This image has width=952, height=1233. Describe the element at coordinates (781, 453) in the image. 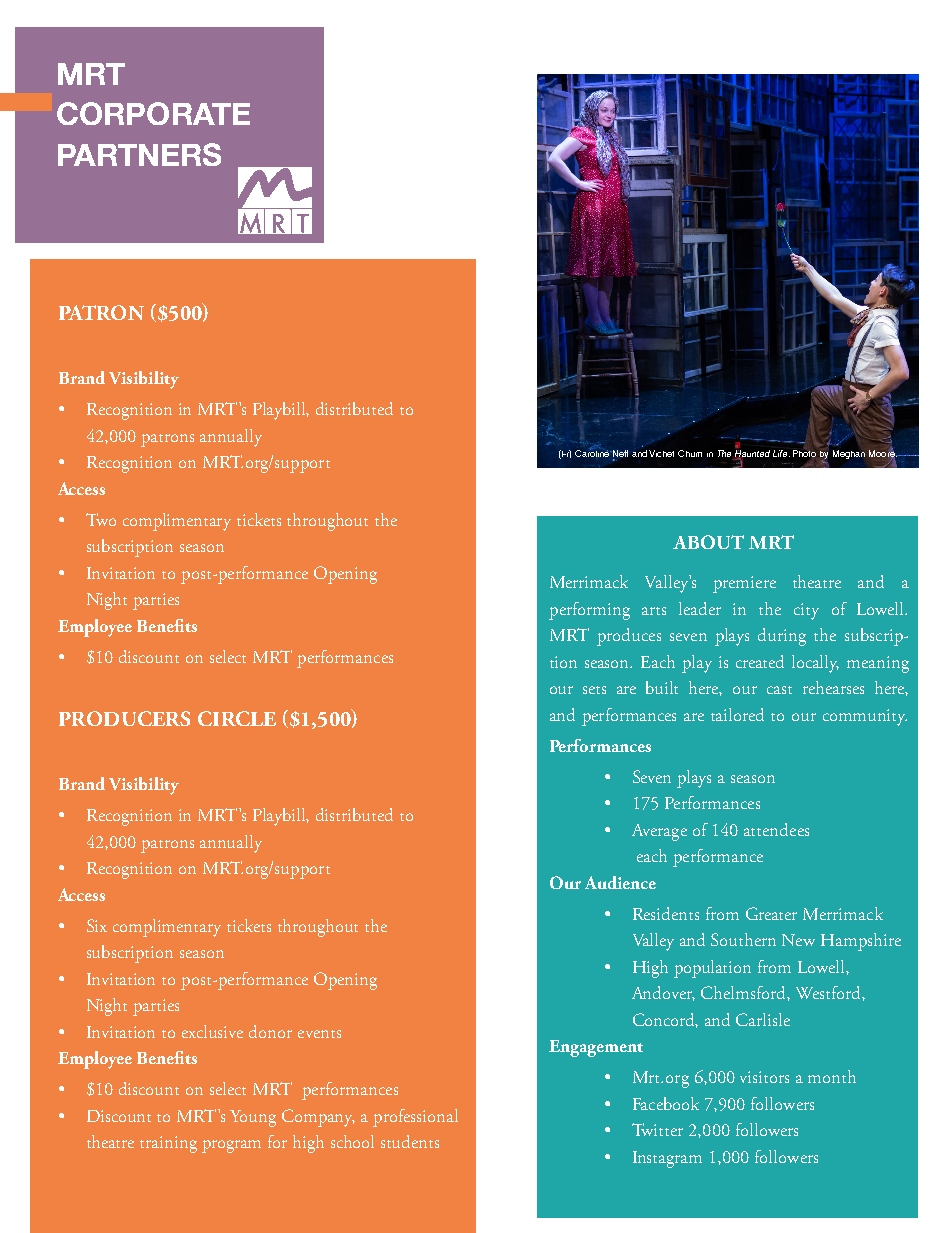

I see `Life` at that location.
